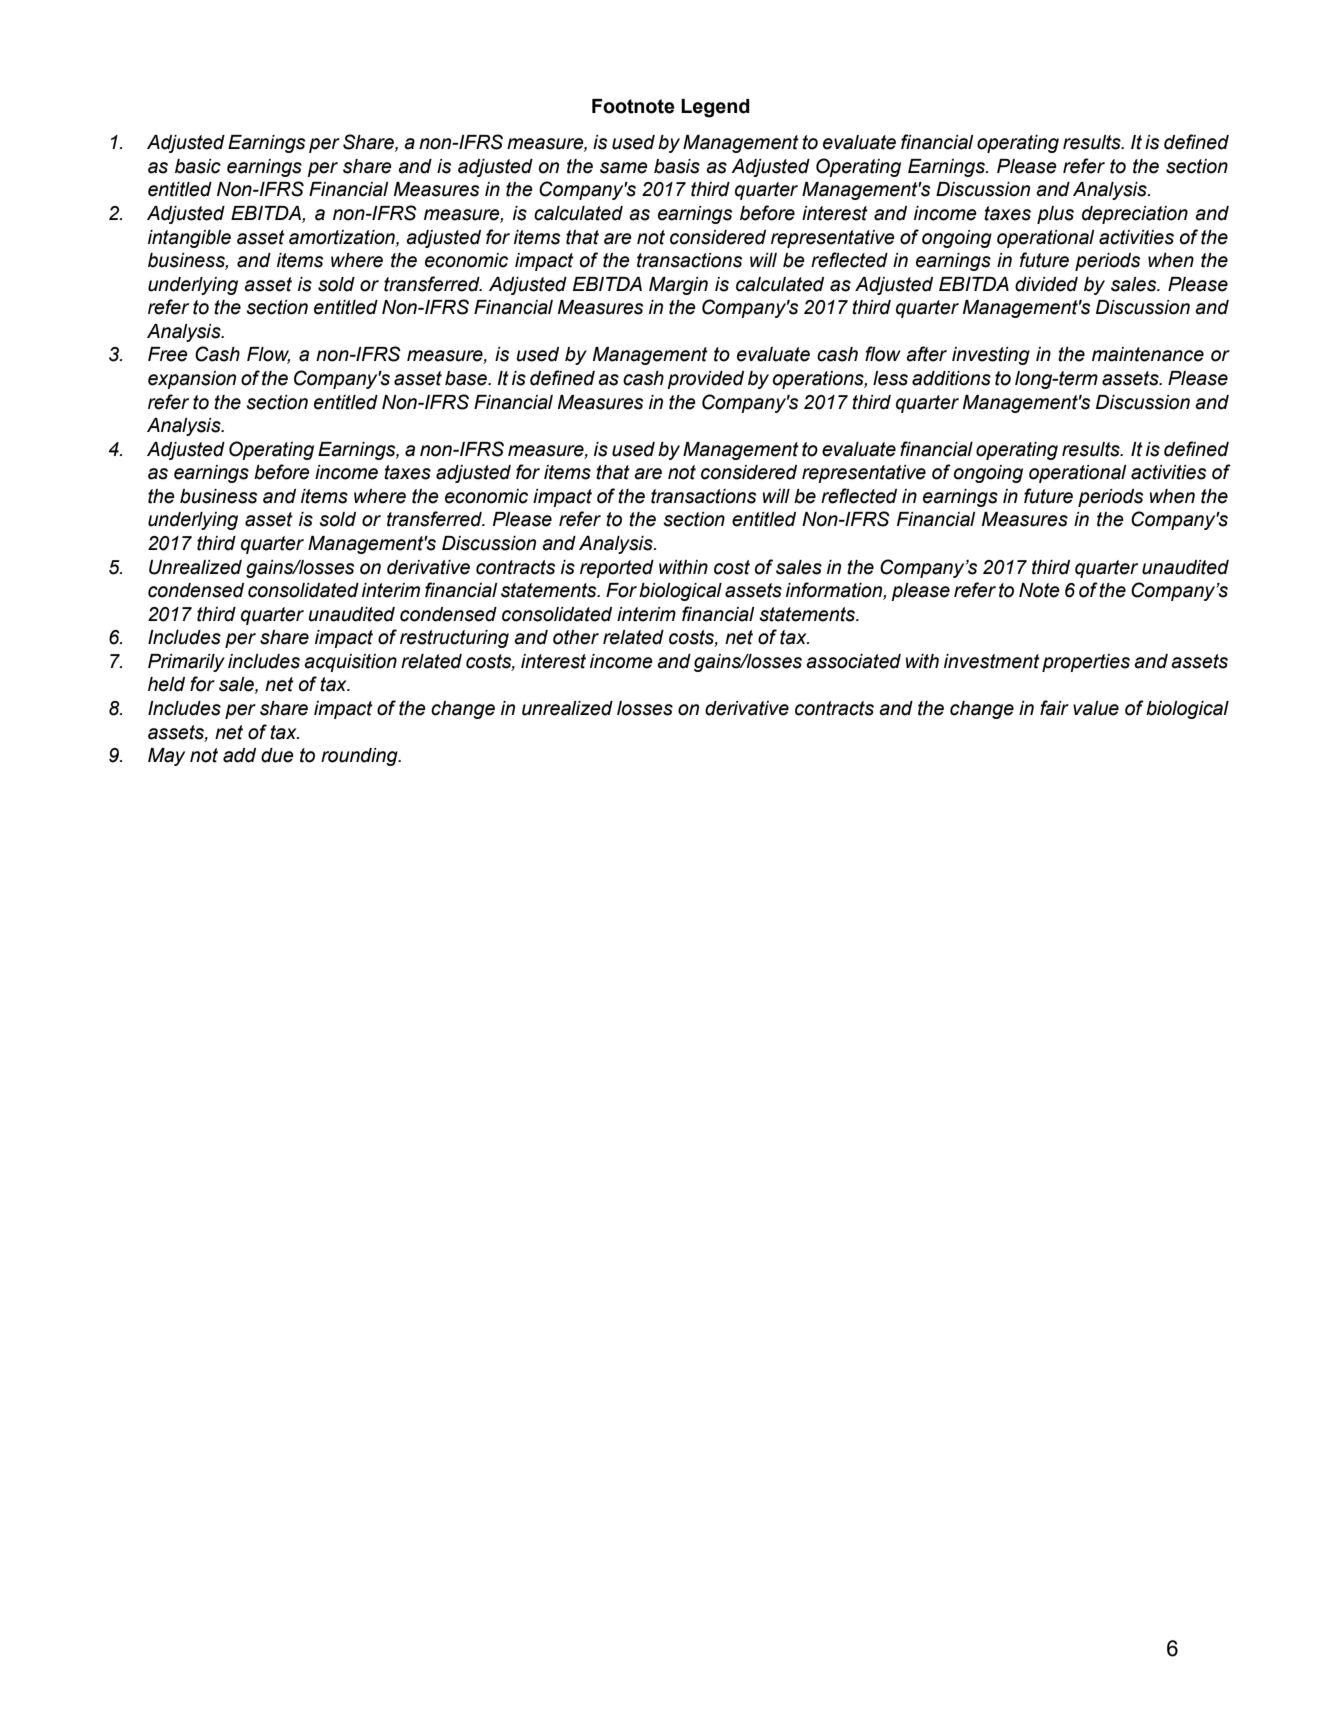  I want to click on provided, so click(705, 380).
